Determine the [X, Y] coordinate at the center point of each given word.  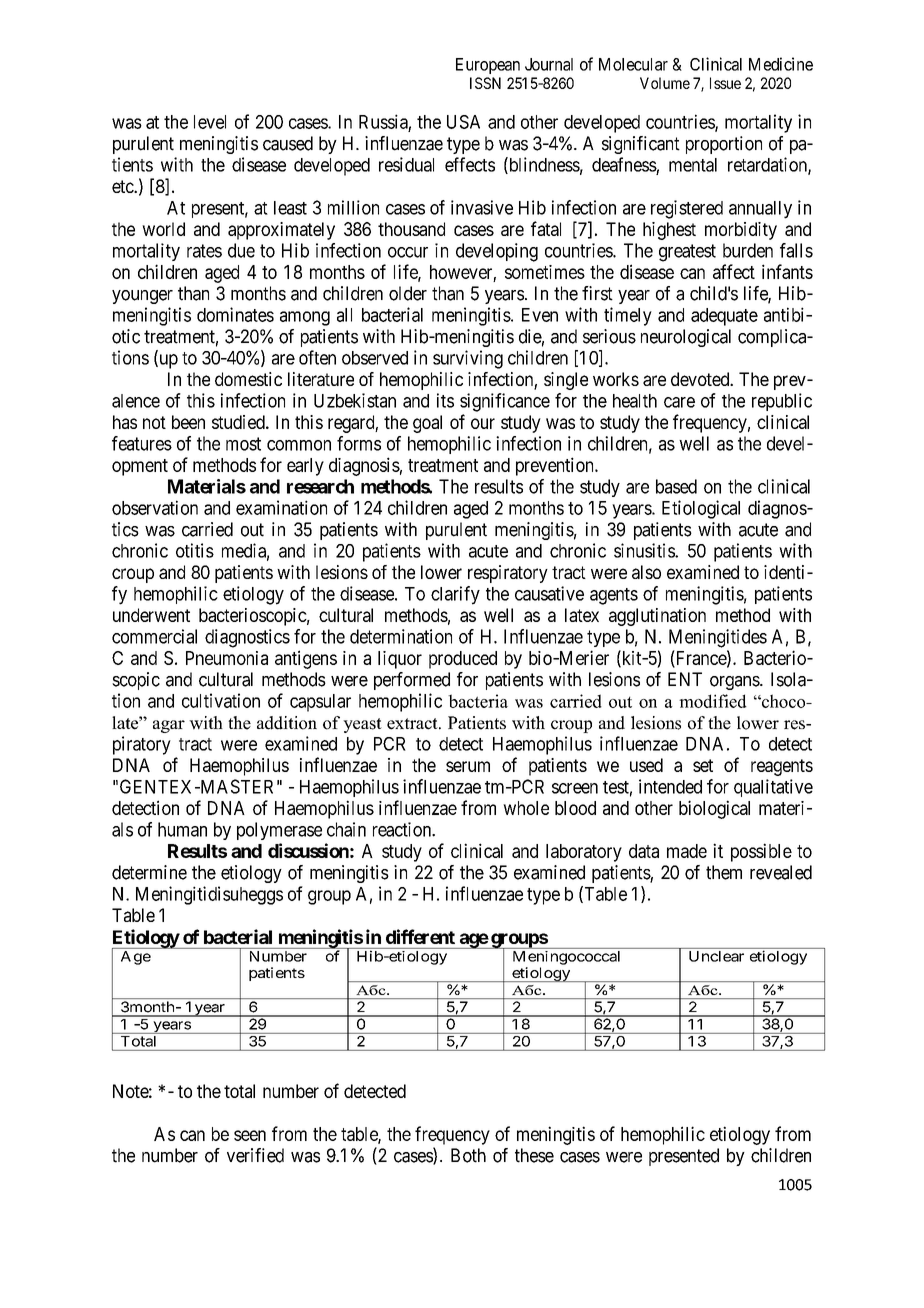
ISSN [485, 83]
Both [468, 1155]
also [646, 572]
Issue [725, 83]
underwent [151, 615]
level [210, 122]
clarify [455, 595]
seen [250, 1135]
